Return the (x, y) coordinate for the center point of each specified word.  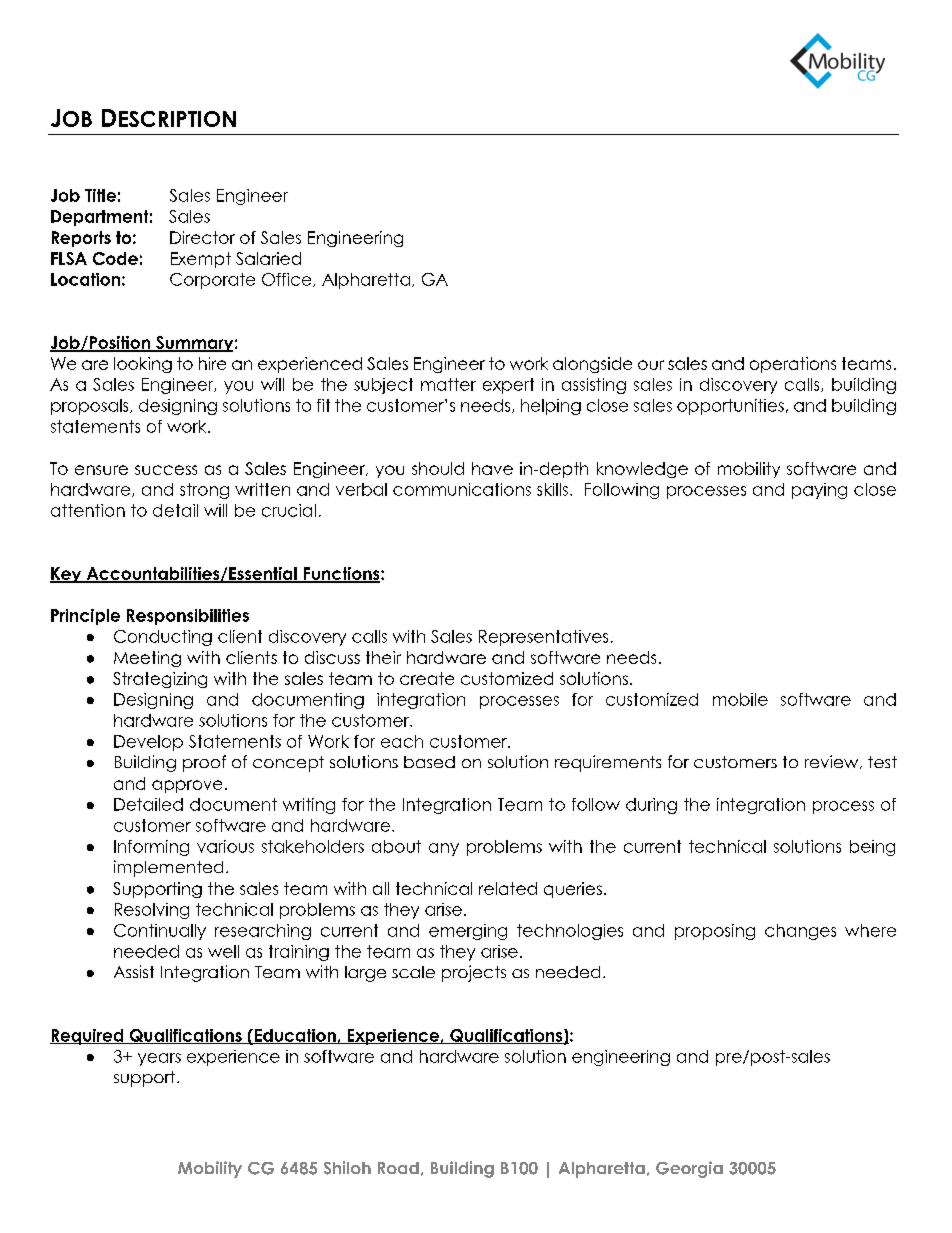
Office (288, 280)
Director (202, 237)
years (159, 1059)
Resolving (152, 911)
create (427, 678)
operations (793, 365)
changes (800, 932)
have (492, 468)
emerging (468, 932)
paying (819, 491)
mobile (740, 699)
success (166, 470)
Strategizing (160, 680)
